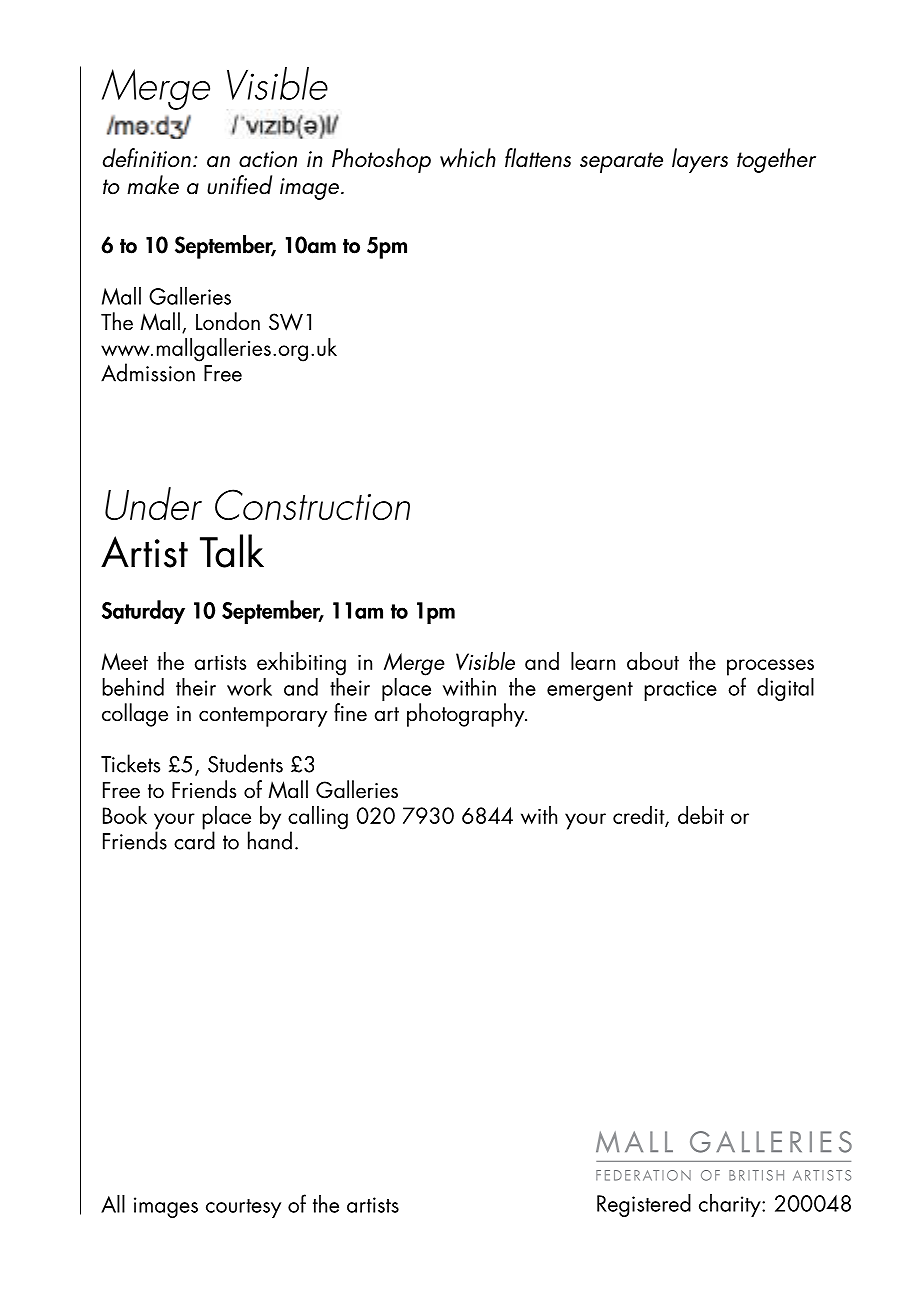  I want to click on practice, so click(680, 690).
